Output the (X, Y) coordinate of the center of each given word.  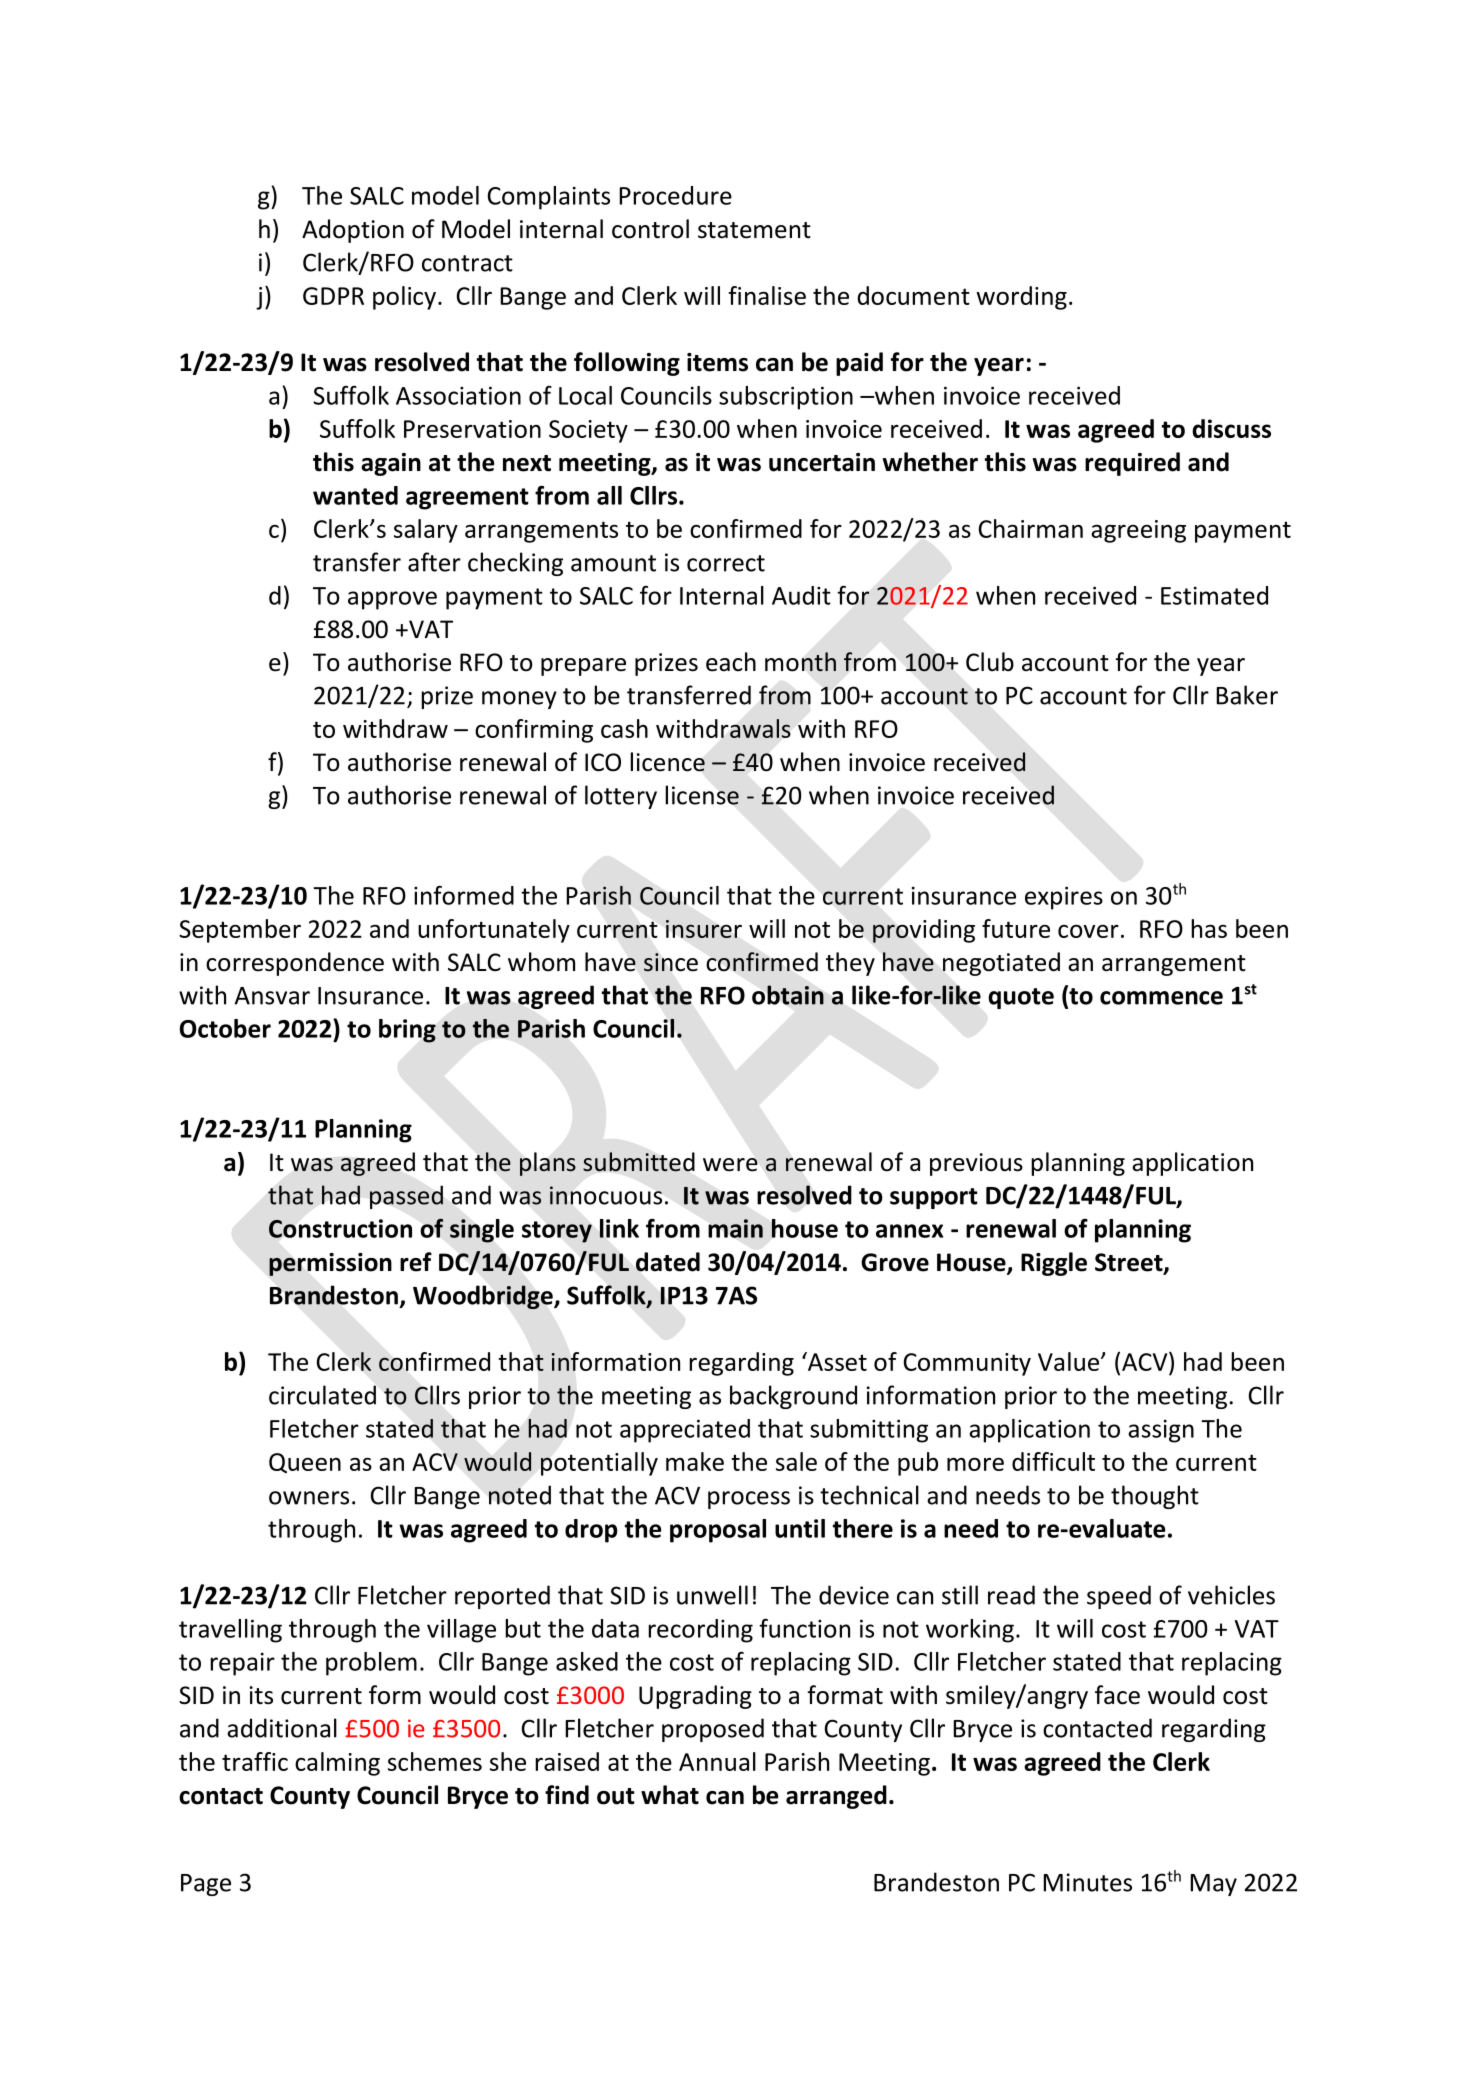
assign (1161, 1431)
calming (337, 1764)
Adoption (353, 231)
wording (1021, 298)
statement (754, 230)
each (731, 662)
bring (407, 1031)
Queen (305, 1463)
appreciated (685, 1431)
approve (392, 600)
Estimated (1214, 595)
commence (1161, 998)
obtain (788, 995)
